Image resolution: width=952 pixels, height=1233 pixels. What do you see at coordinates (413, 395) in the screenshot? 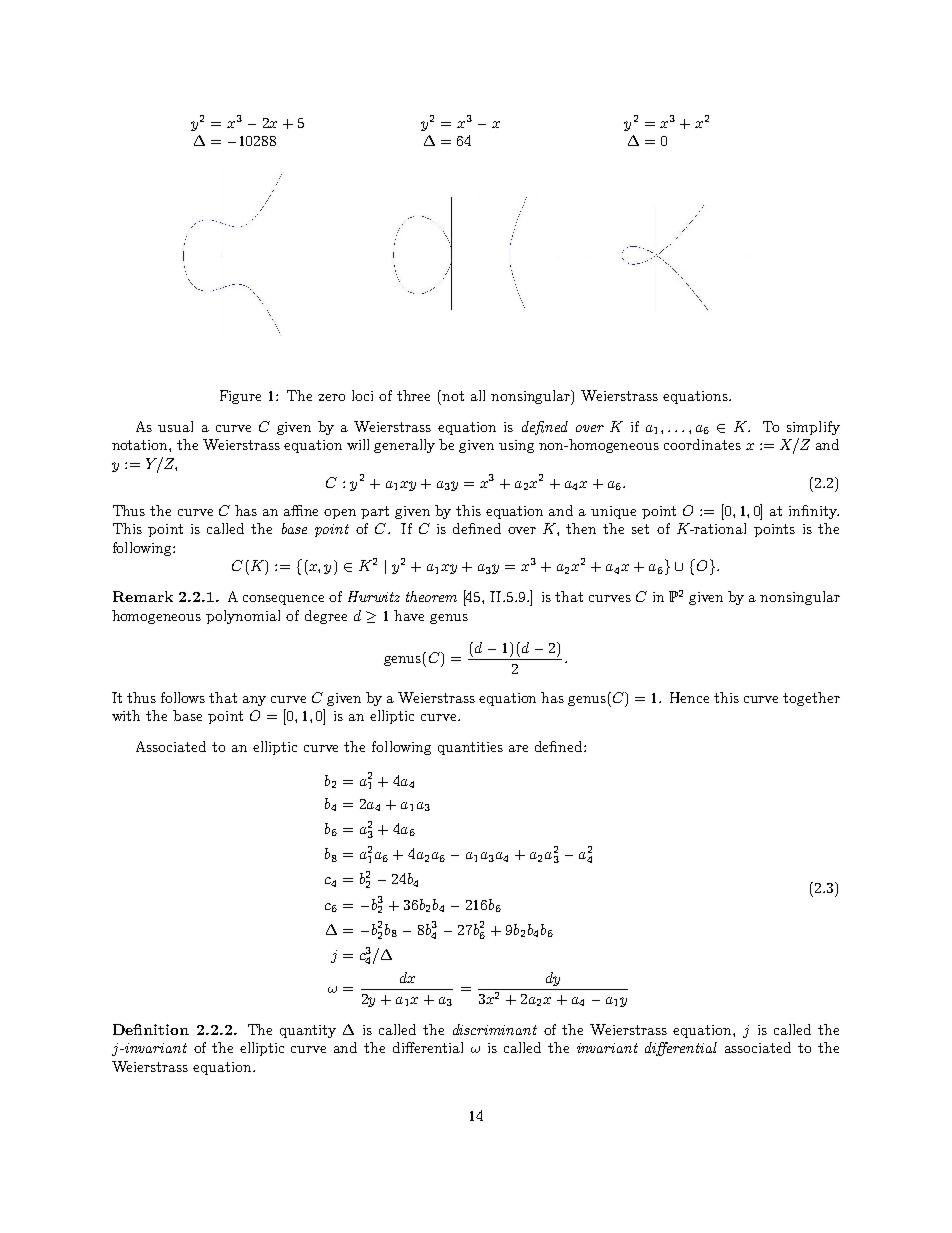
I see `three` at bounding box center [413, 395].
